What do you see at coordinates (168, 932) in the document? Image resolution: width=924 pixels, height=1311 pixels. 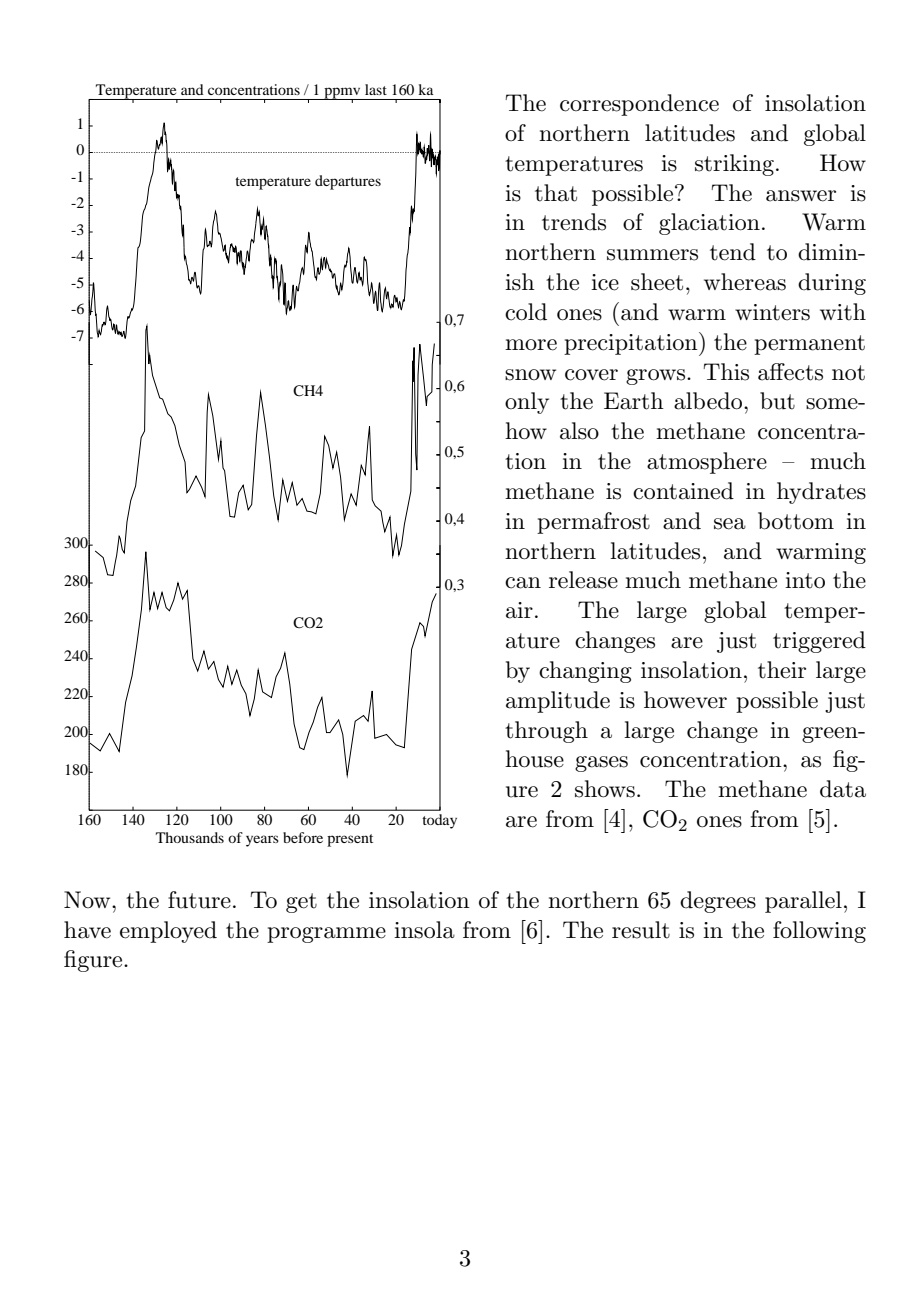 I see `employed` at bounding box center [168, 932].
